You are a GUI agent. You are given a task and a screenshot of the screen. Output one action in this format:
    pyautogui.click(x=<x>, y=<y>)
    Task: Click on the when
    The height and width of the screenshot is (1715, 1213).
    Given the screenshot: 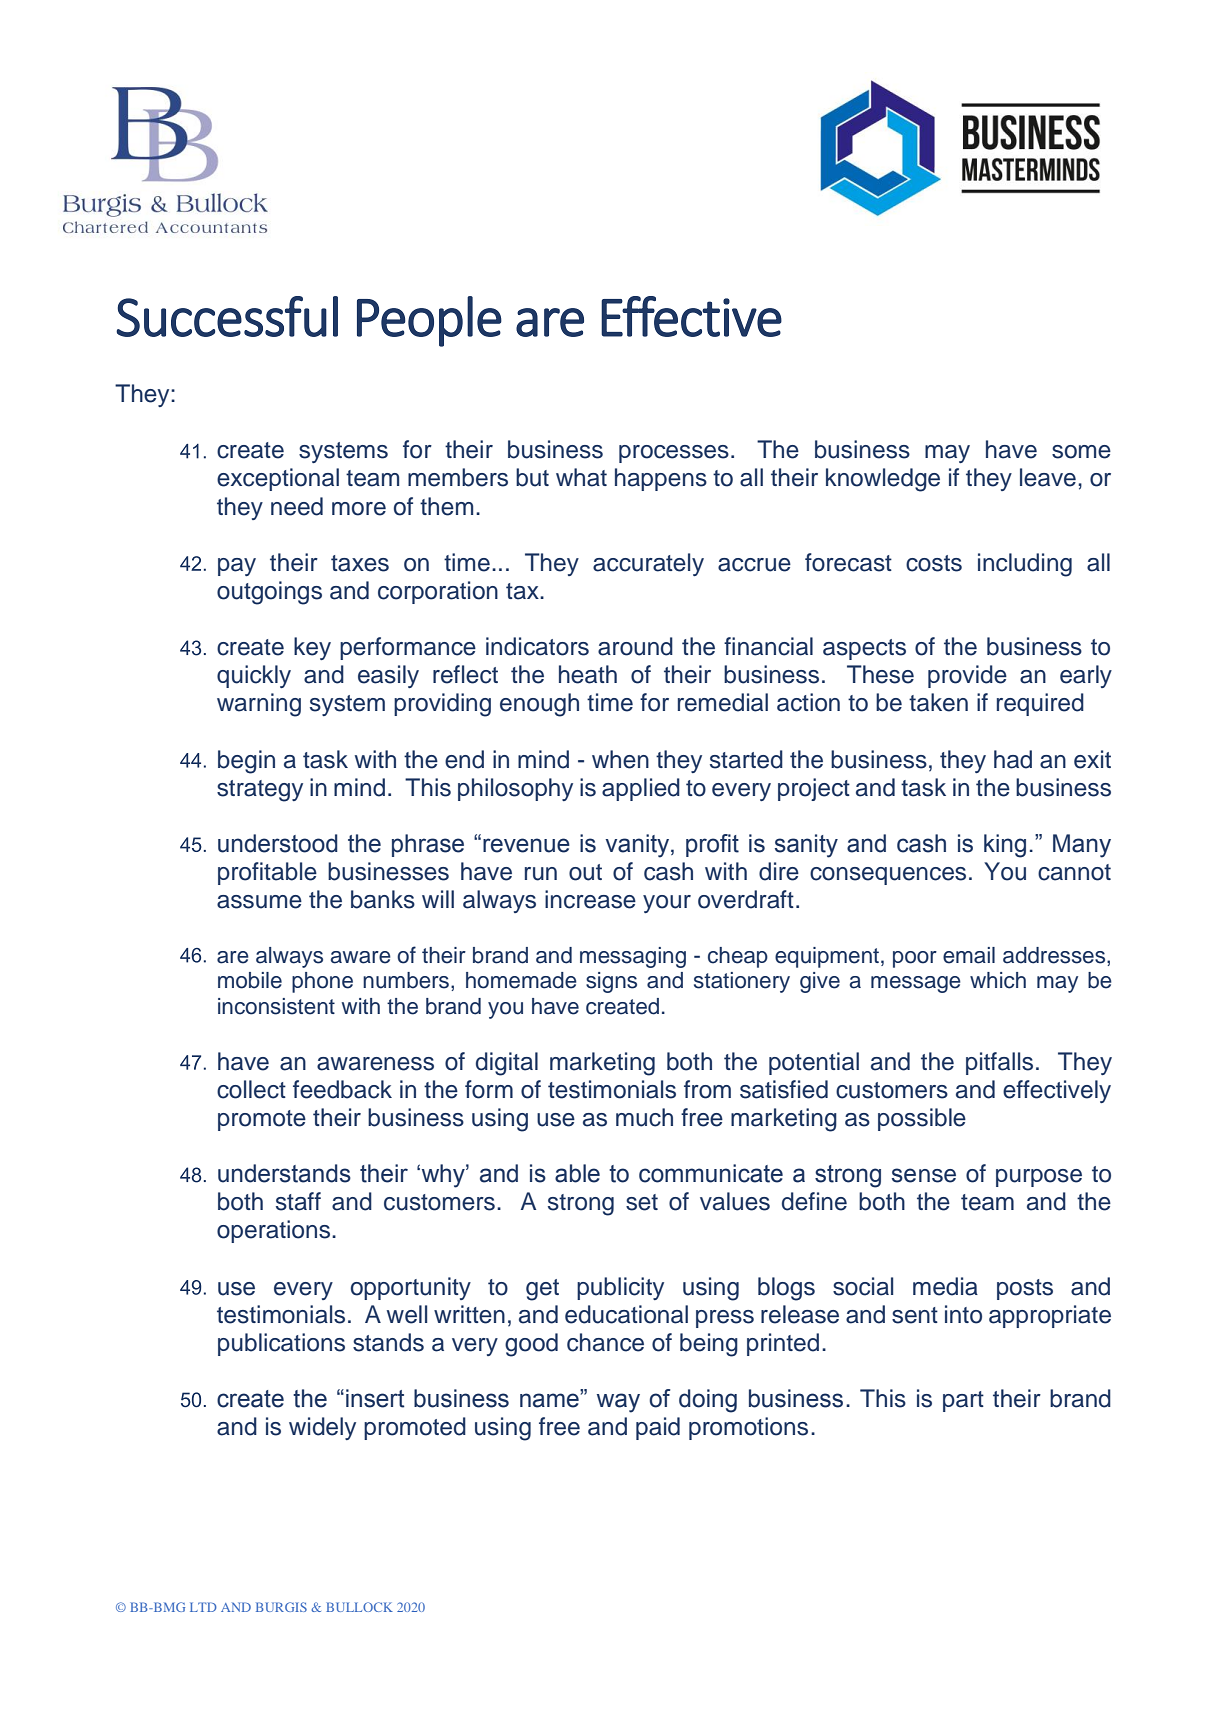 What is the action you would take?
    pyautogui.click(x=620, y=759)
